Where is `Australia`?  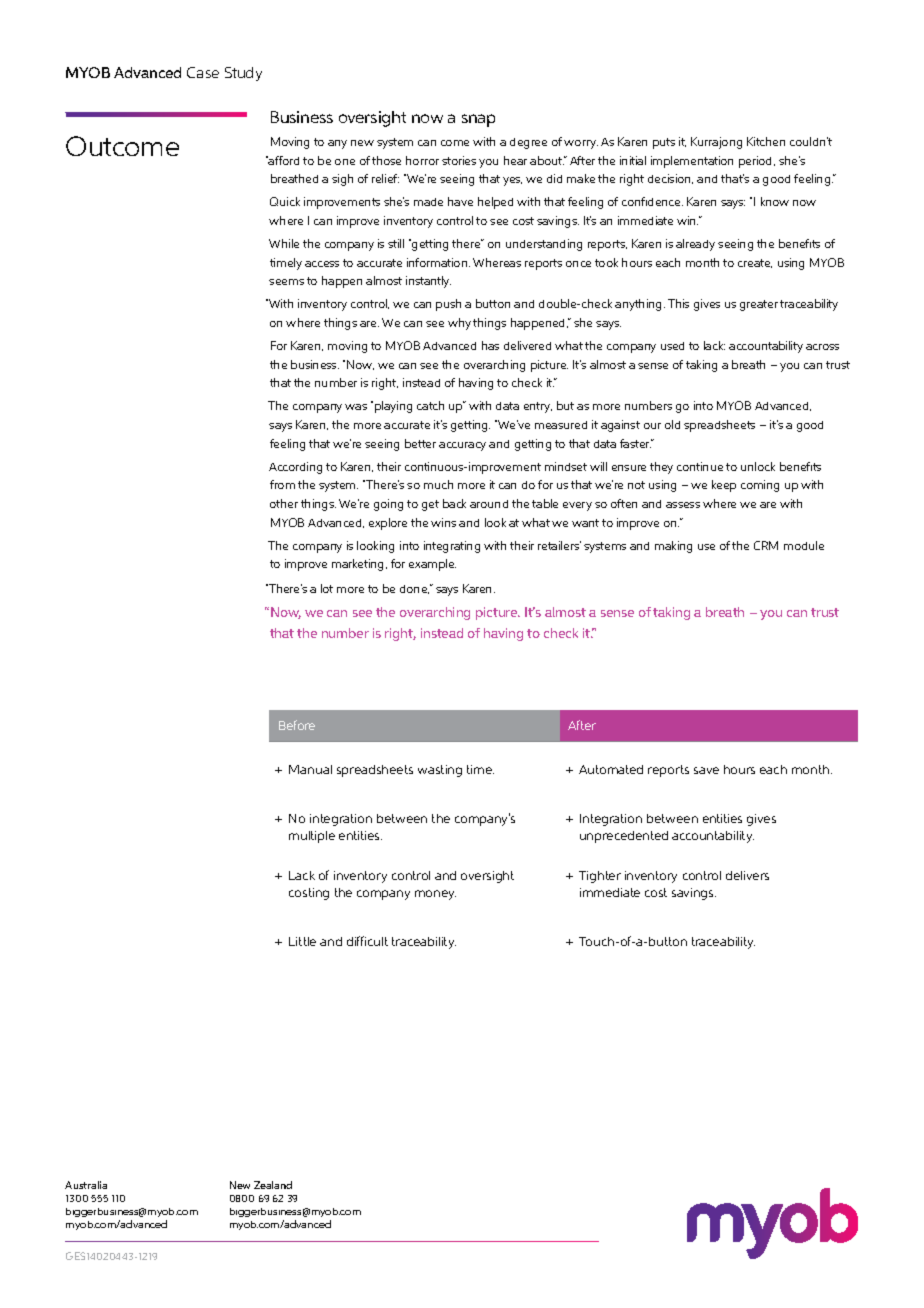
Australia is located at coordinates (86, 1185).
